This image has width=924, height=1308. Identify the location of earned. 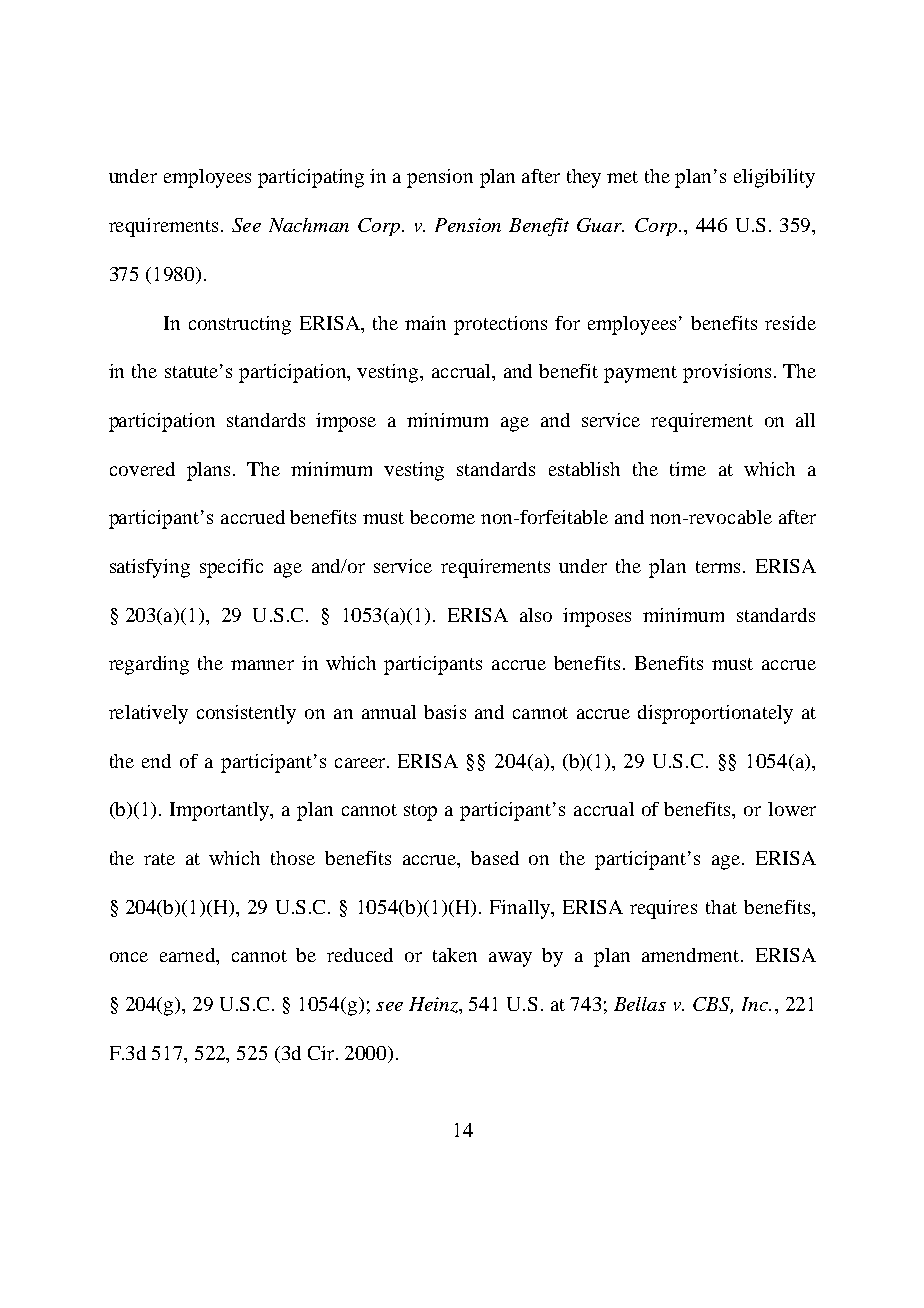
(189, 956).
